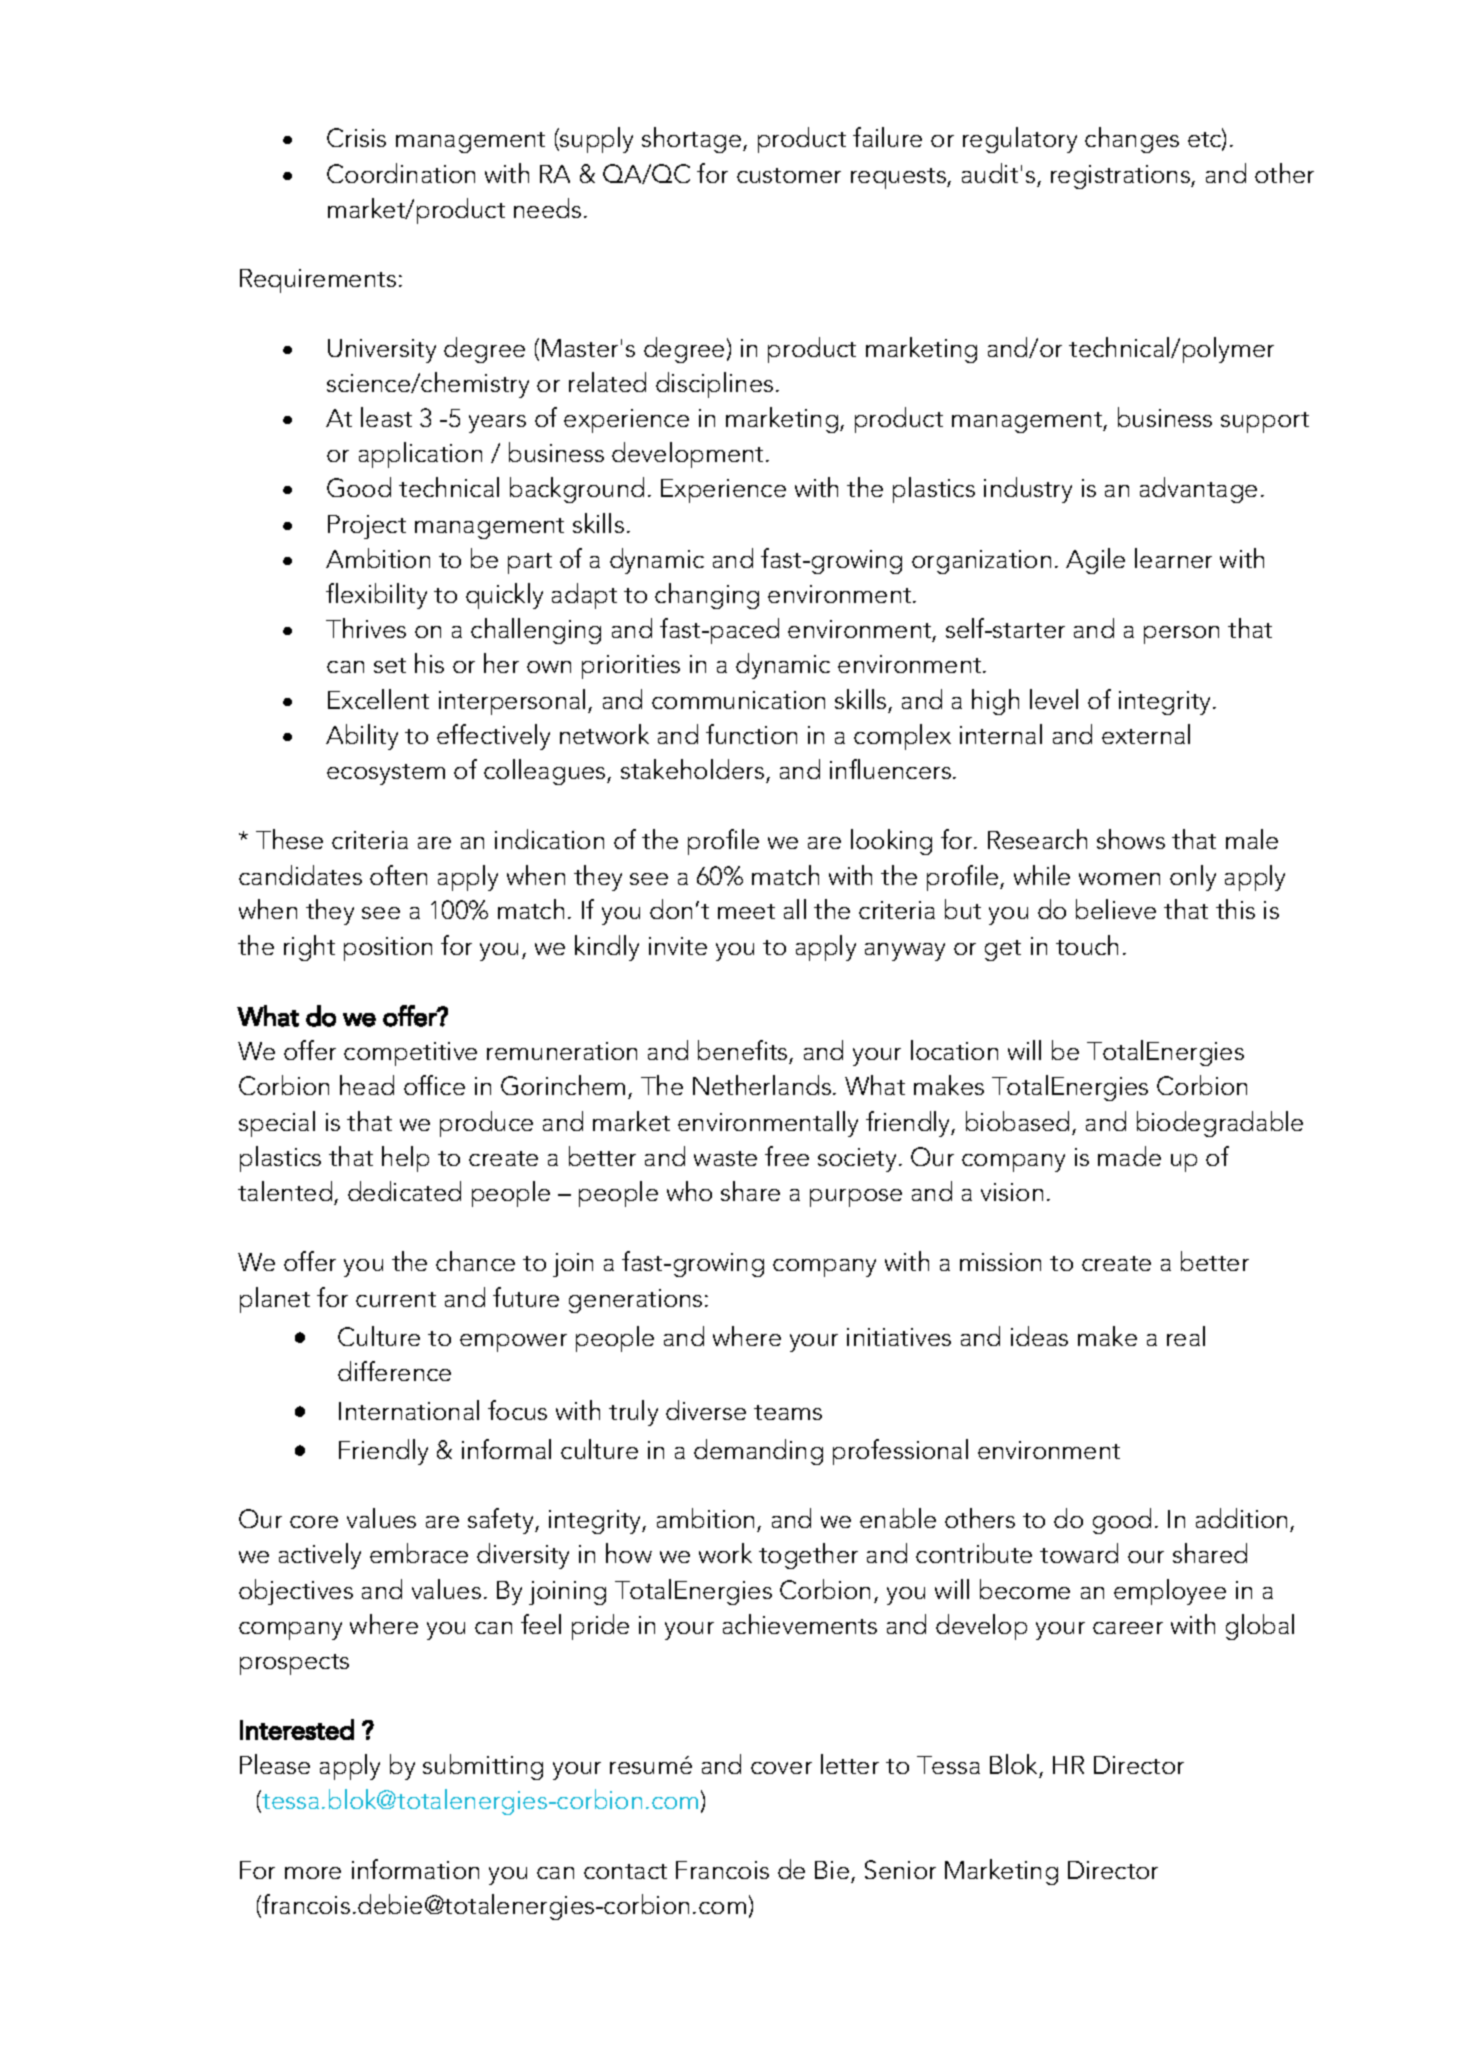  Describe the element at coordinates (781, 1768) in the screenshot. I see `cover` at that location.
